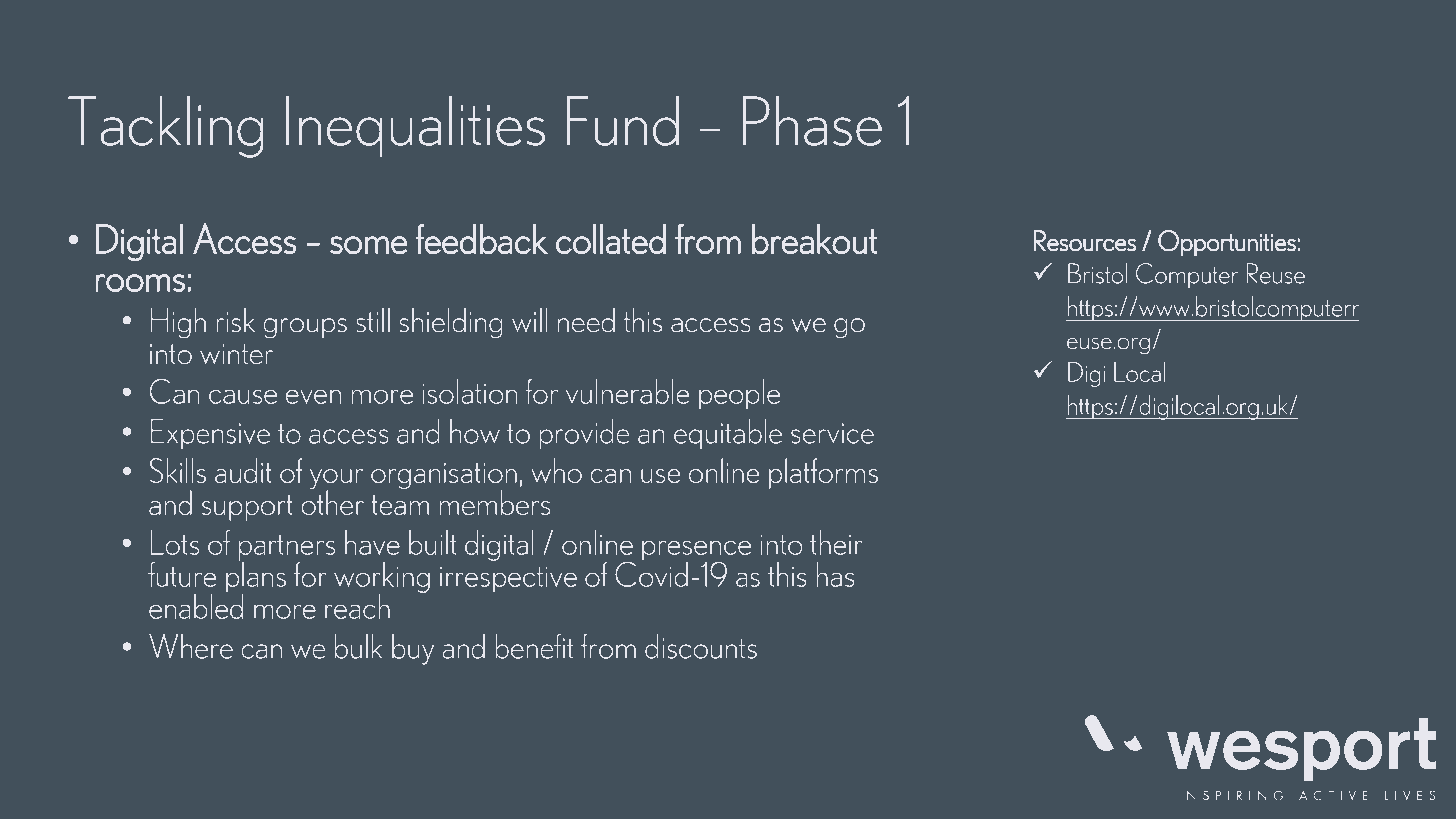 This document has width=1456, height=819. I want to click on Where, so click(191, 646).
